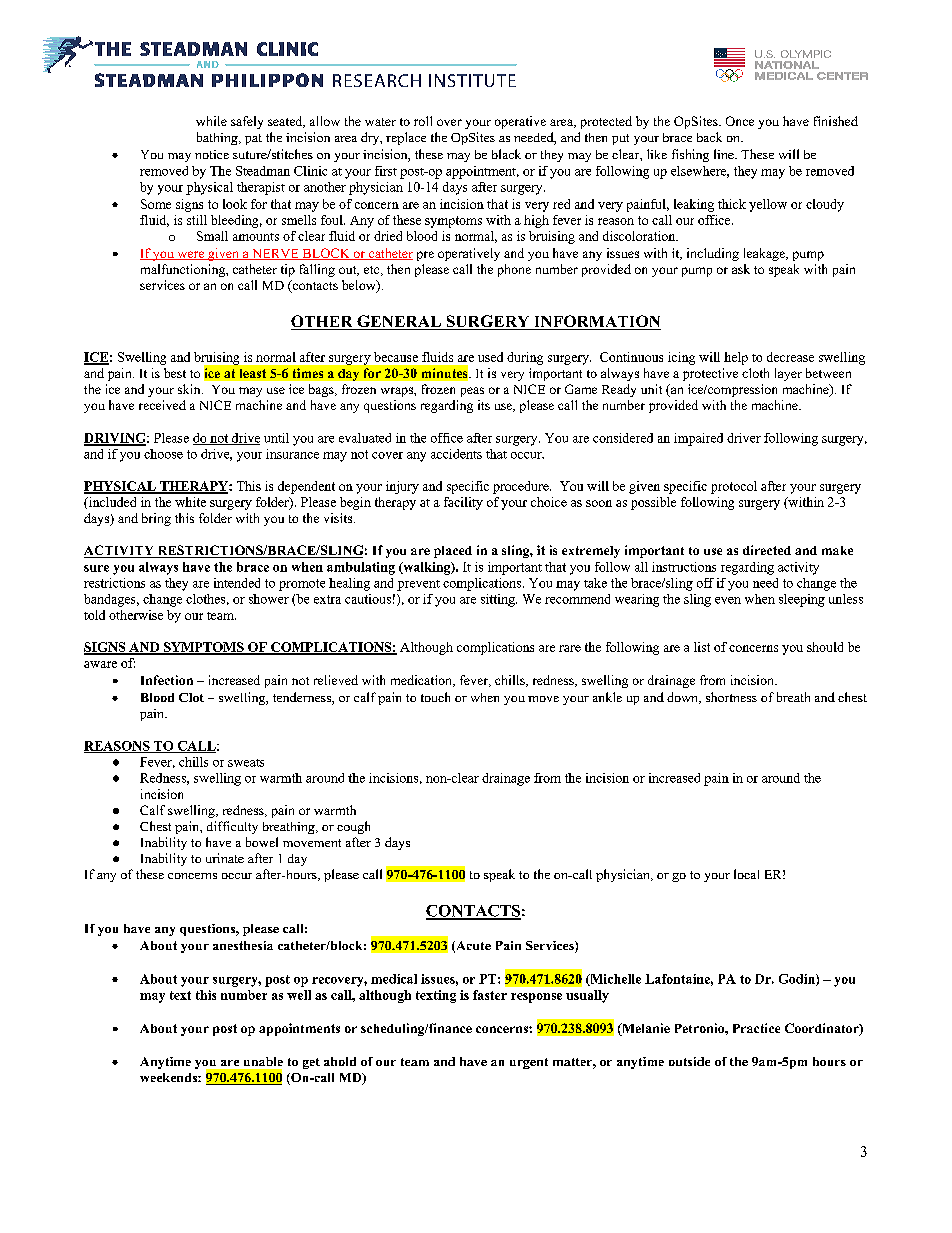  I want to click on notice, so click(212, 154).
